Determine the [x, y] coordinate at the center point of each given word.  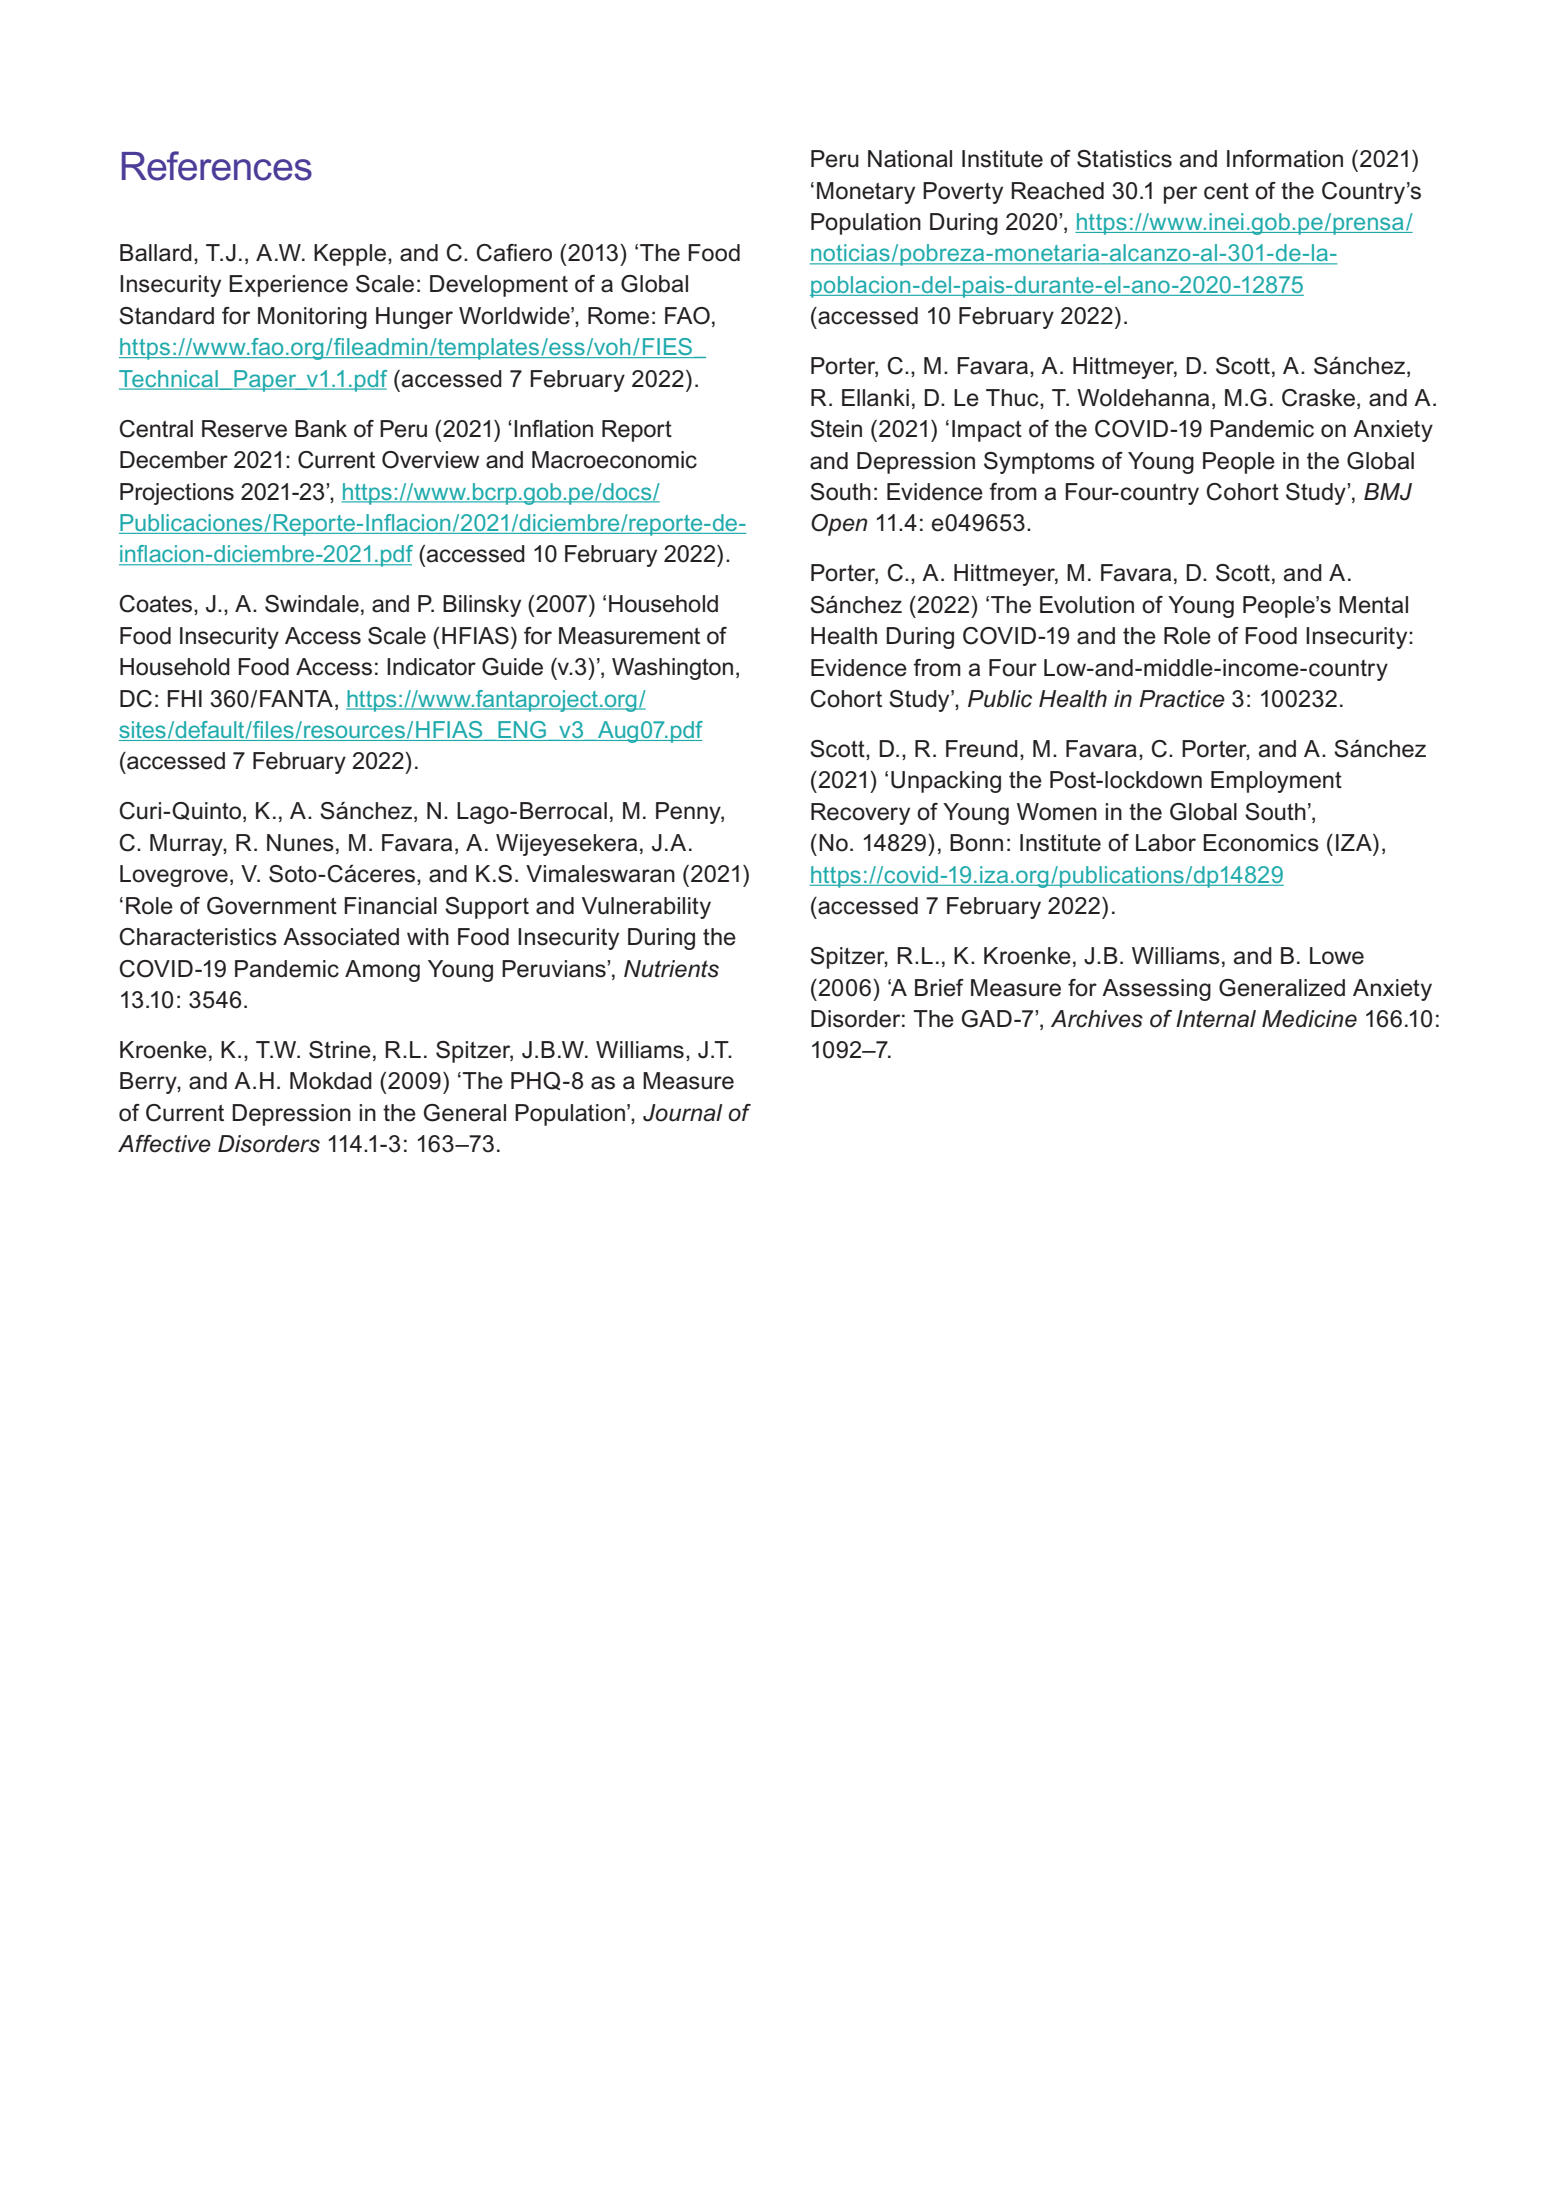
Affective [164, 1144]
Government [272, 906]
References [217, 166]
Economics [1261, 843]
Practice [1182, 699]
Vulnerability [646, 908]
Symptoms [1039, 463]
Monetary [866, 193]
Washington [672, 669]
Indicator [431, 667]
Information [1285, 159]
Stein [836, 429]
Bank [321, 429]
